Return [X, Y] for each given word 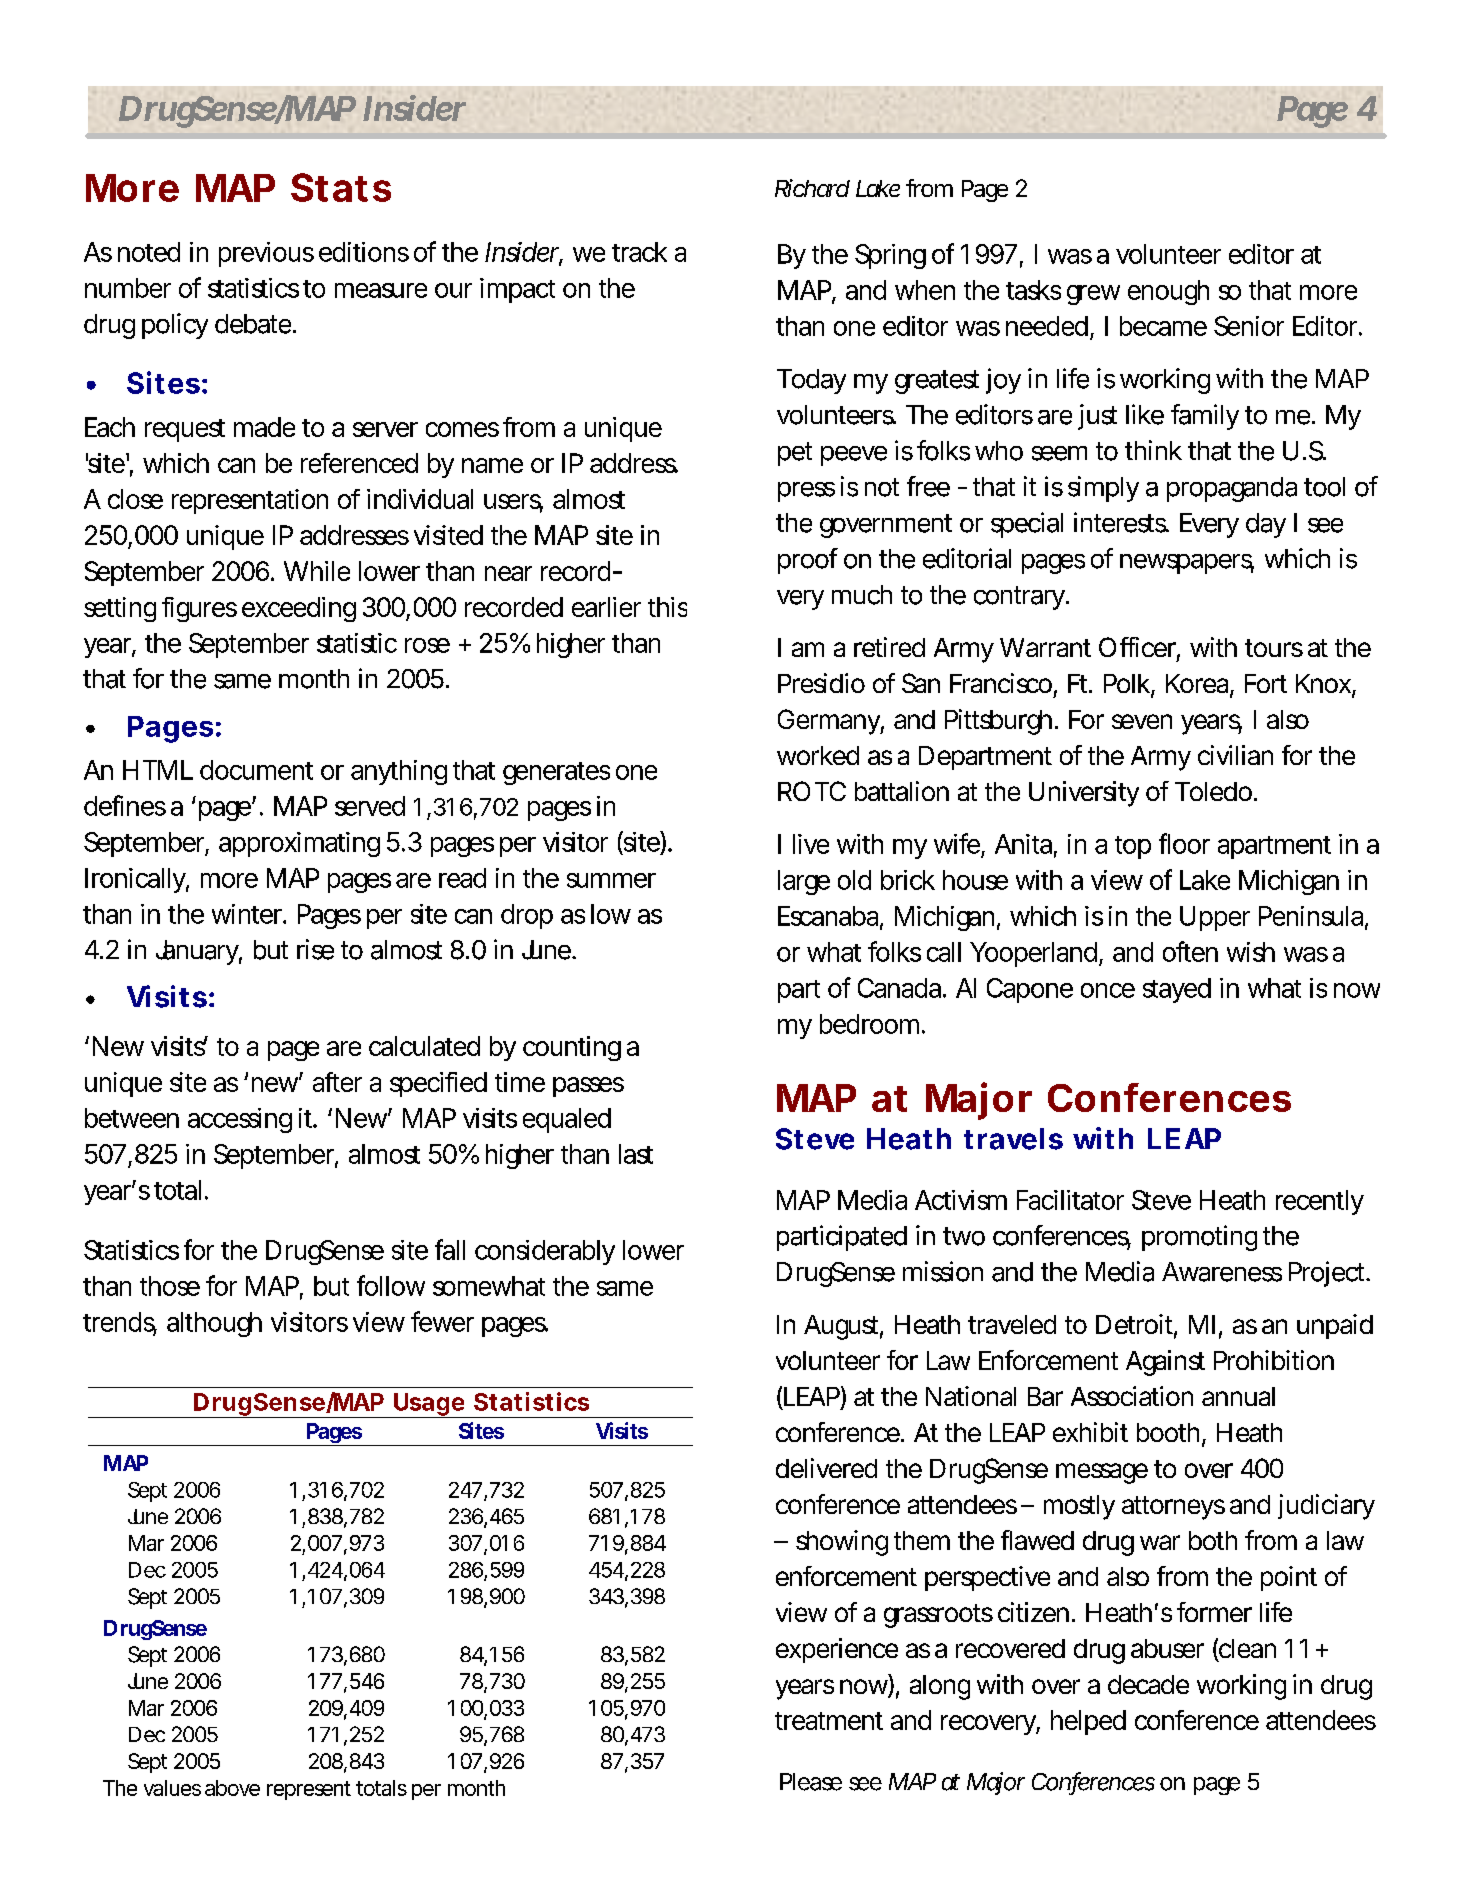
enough [1168, 292]
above [232, 1788]
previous [266, 254]
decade [1148, 1684]
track [639, 252]
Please [811, 1782]
